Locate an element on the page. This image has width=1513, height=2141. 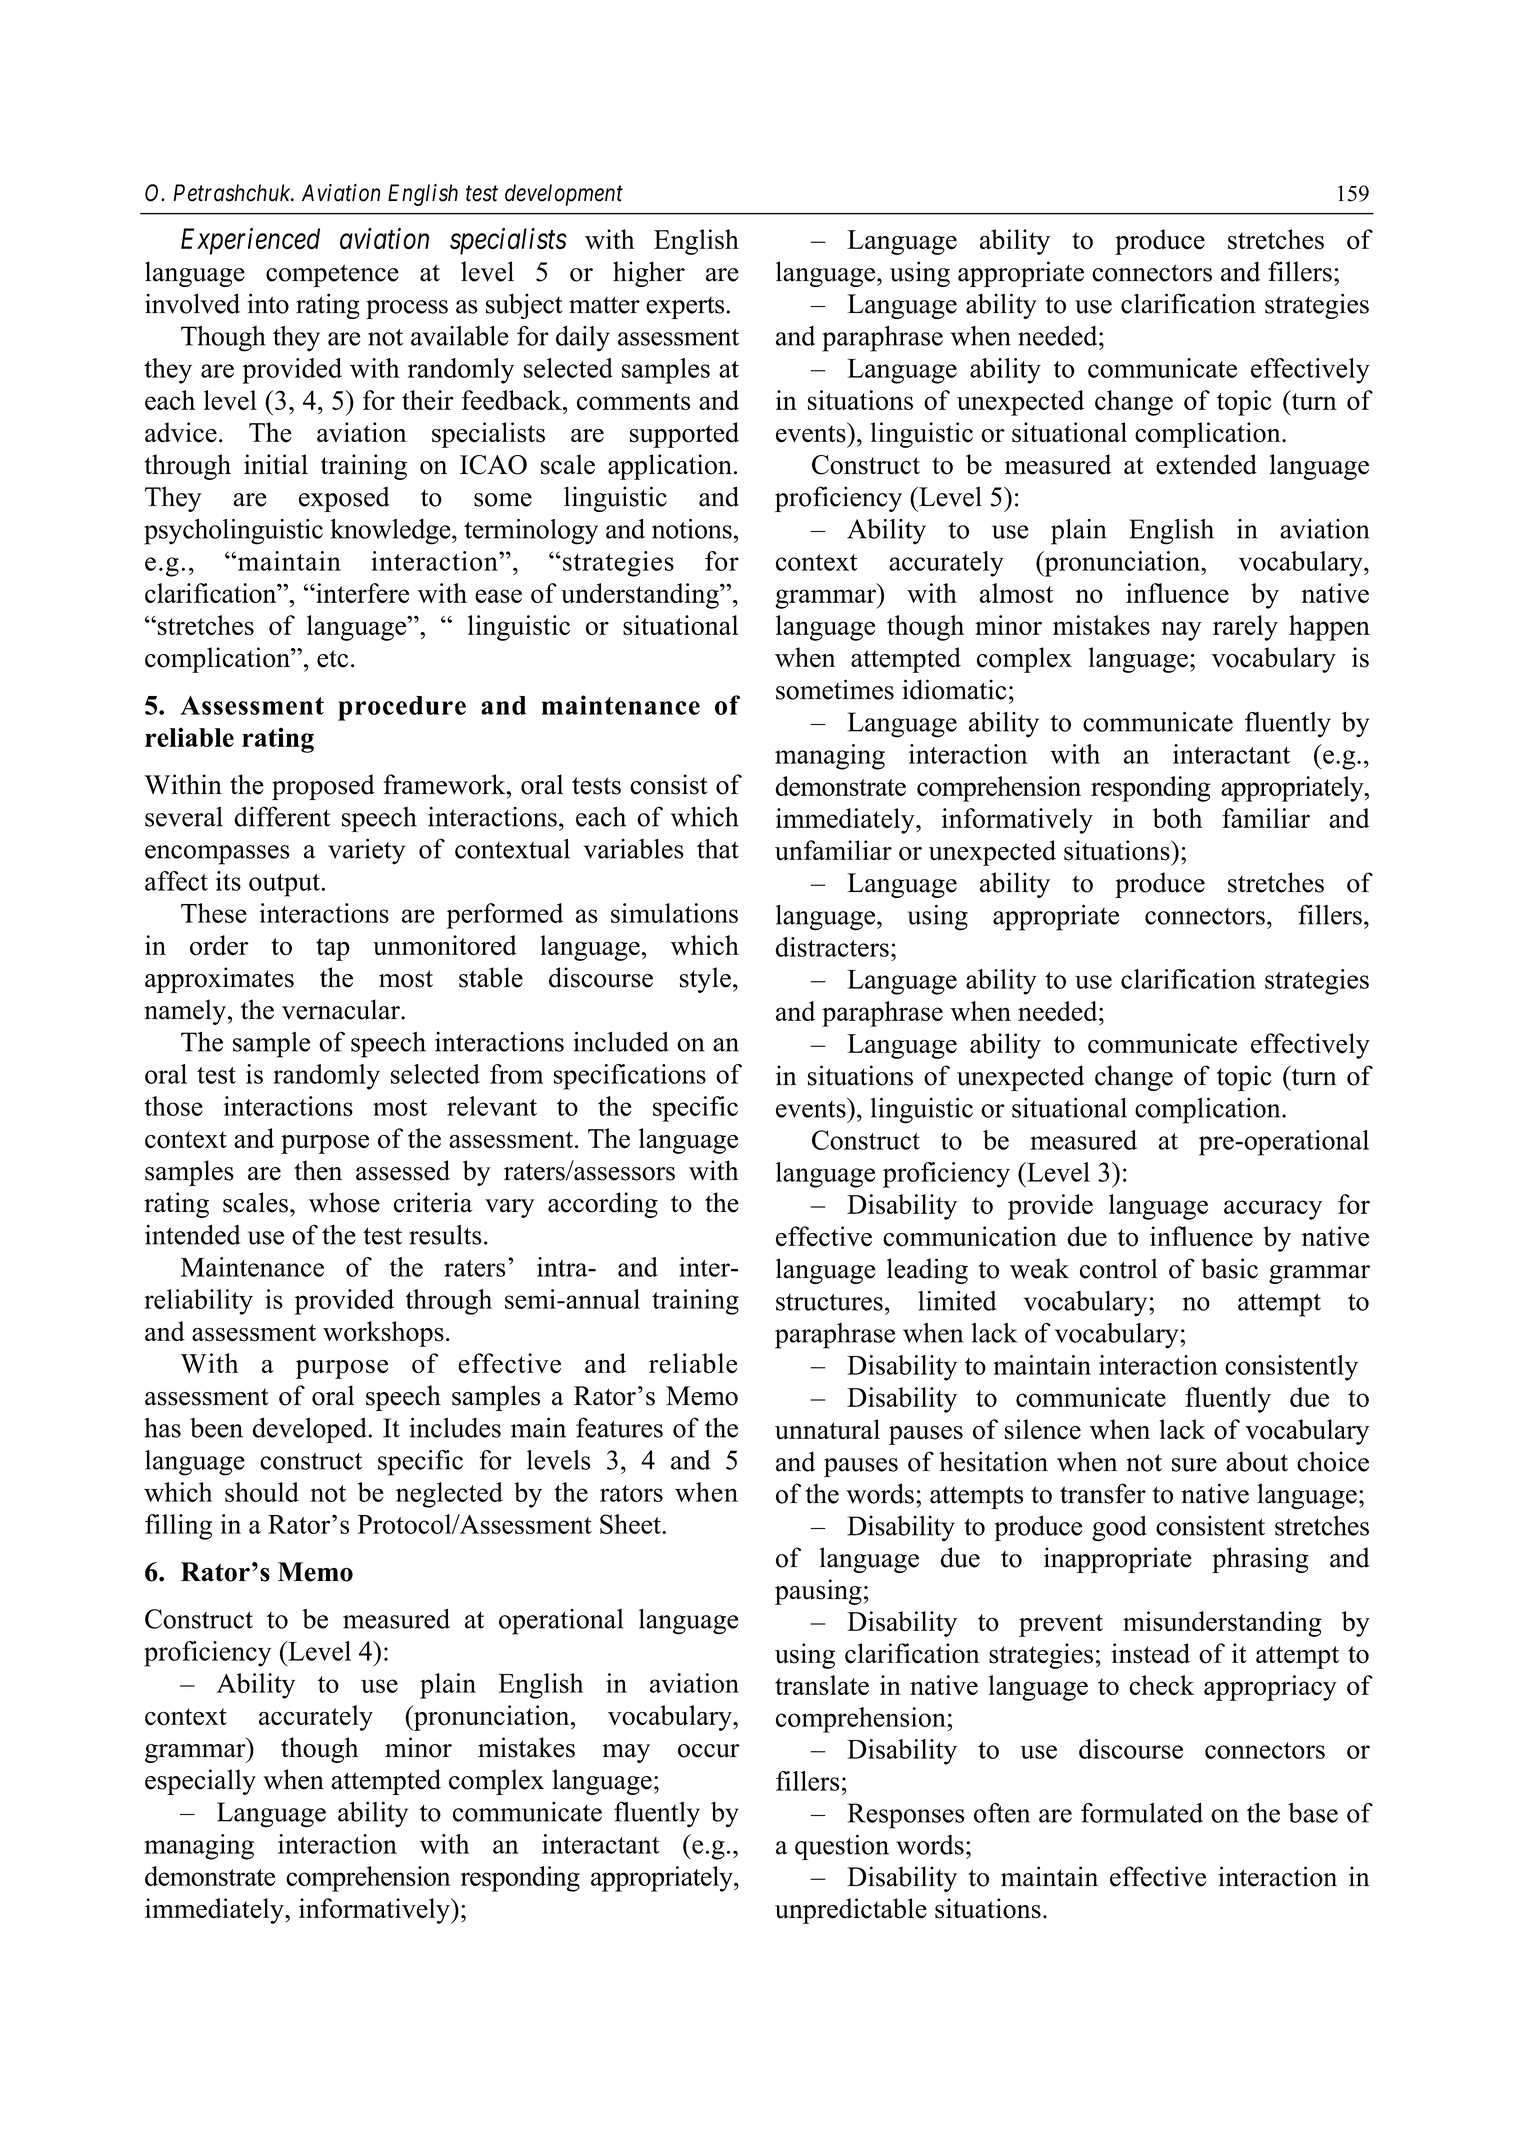
formulated is located at coordinates (1142, 1813).
